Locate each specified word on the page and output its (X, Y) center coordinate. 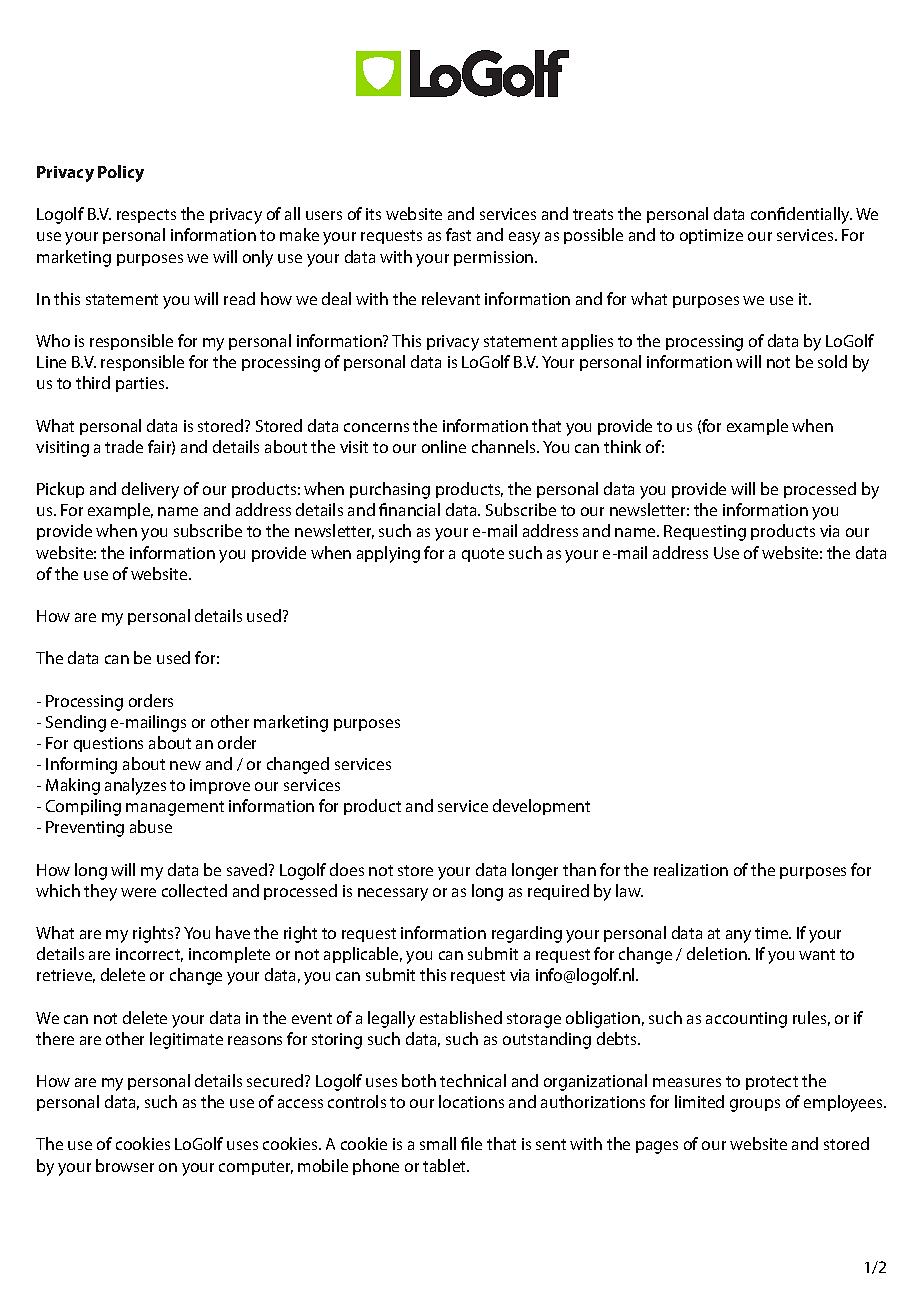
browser (125, 1165)
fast (458, 234)
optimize (711, 236)
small (438, 1143)
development (541, 807)
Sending (76, 723)
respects (146, 216)
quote (483, 555)
